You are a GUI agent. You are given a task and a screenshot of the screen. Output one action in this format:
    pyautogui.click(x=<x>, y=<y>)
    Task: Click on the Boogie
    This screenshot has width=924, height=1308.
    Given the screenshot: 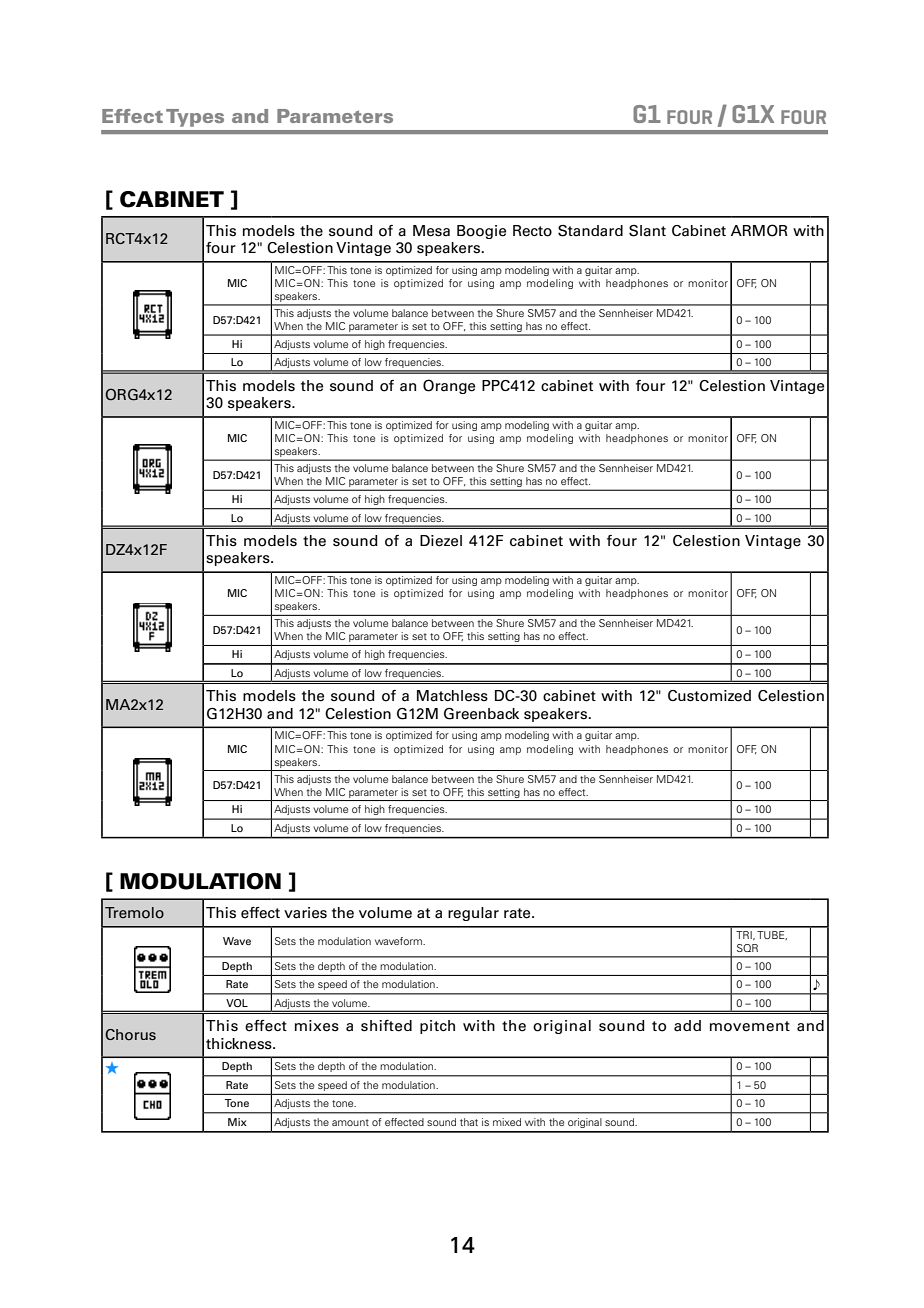 What is the action you would take?
    pyautogui.click(x=481, y=232)
